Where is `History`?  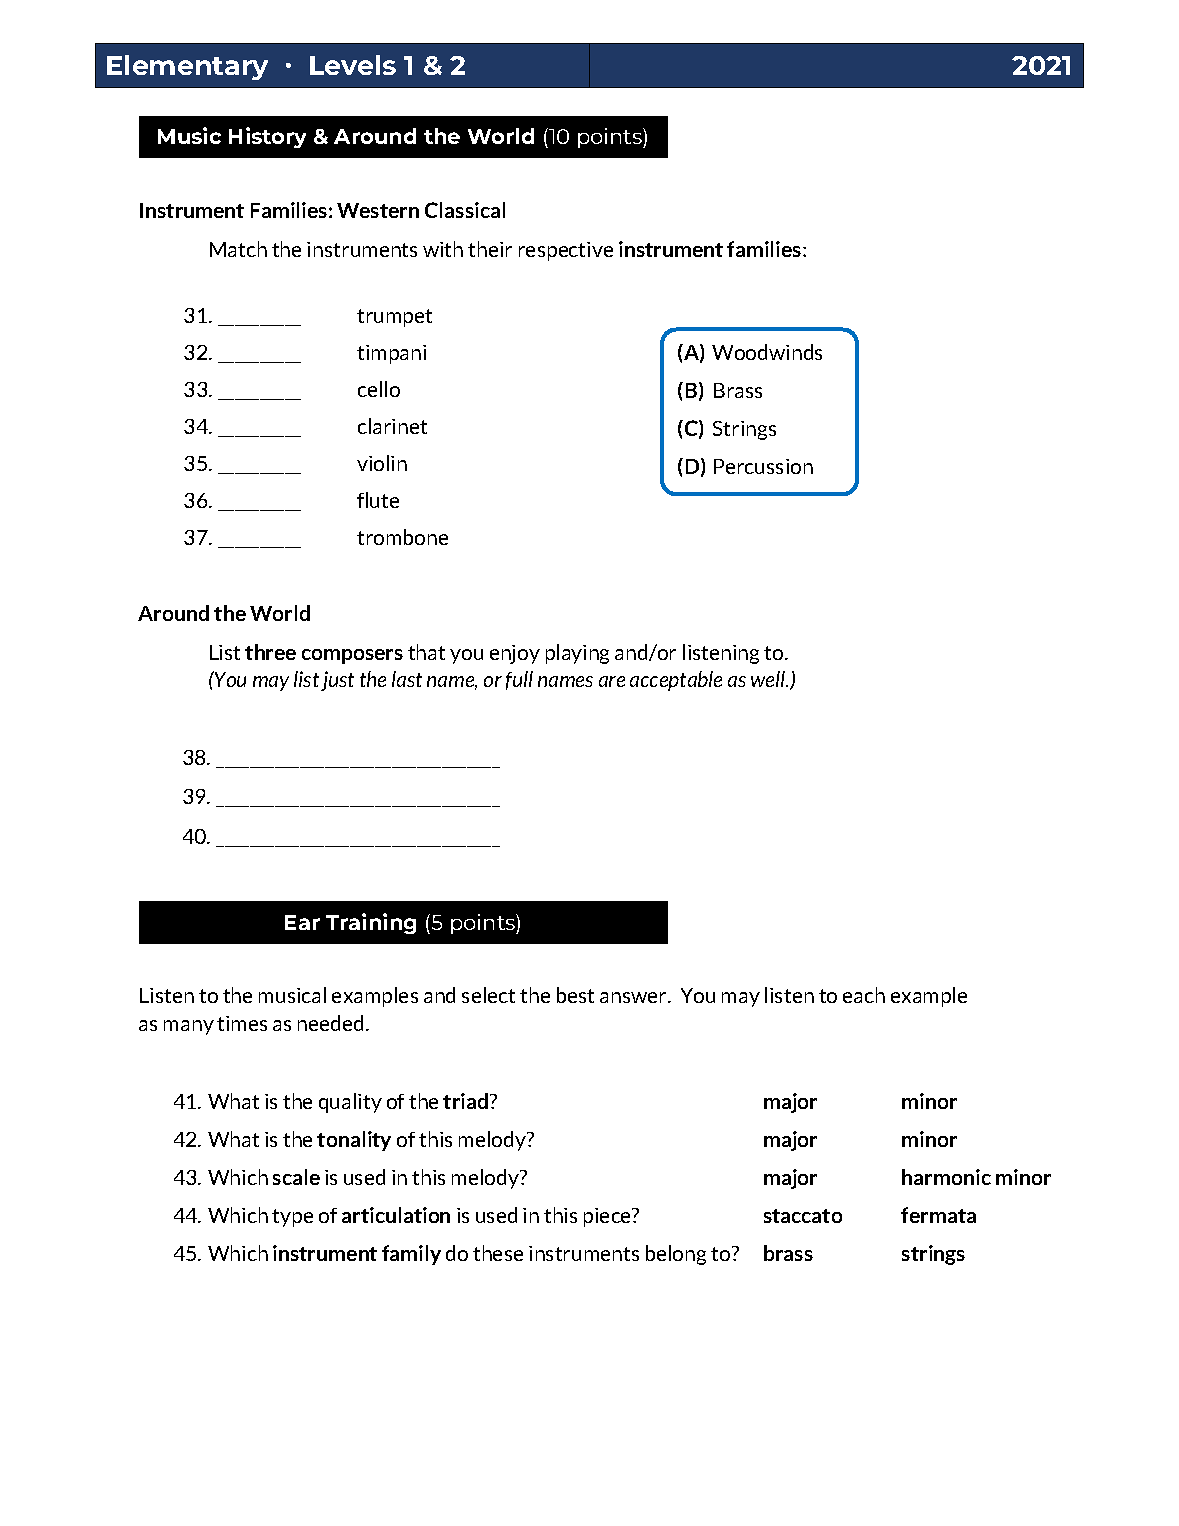 History is located at coordinates (267, 137).
